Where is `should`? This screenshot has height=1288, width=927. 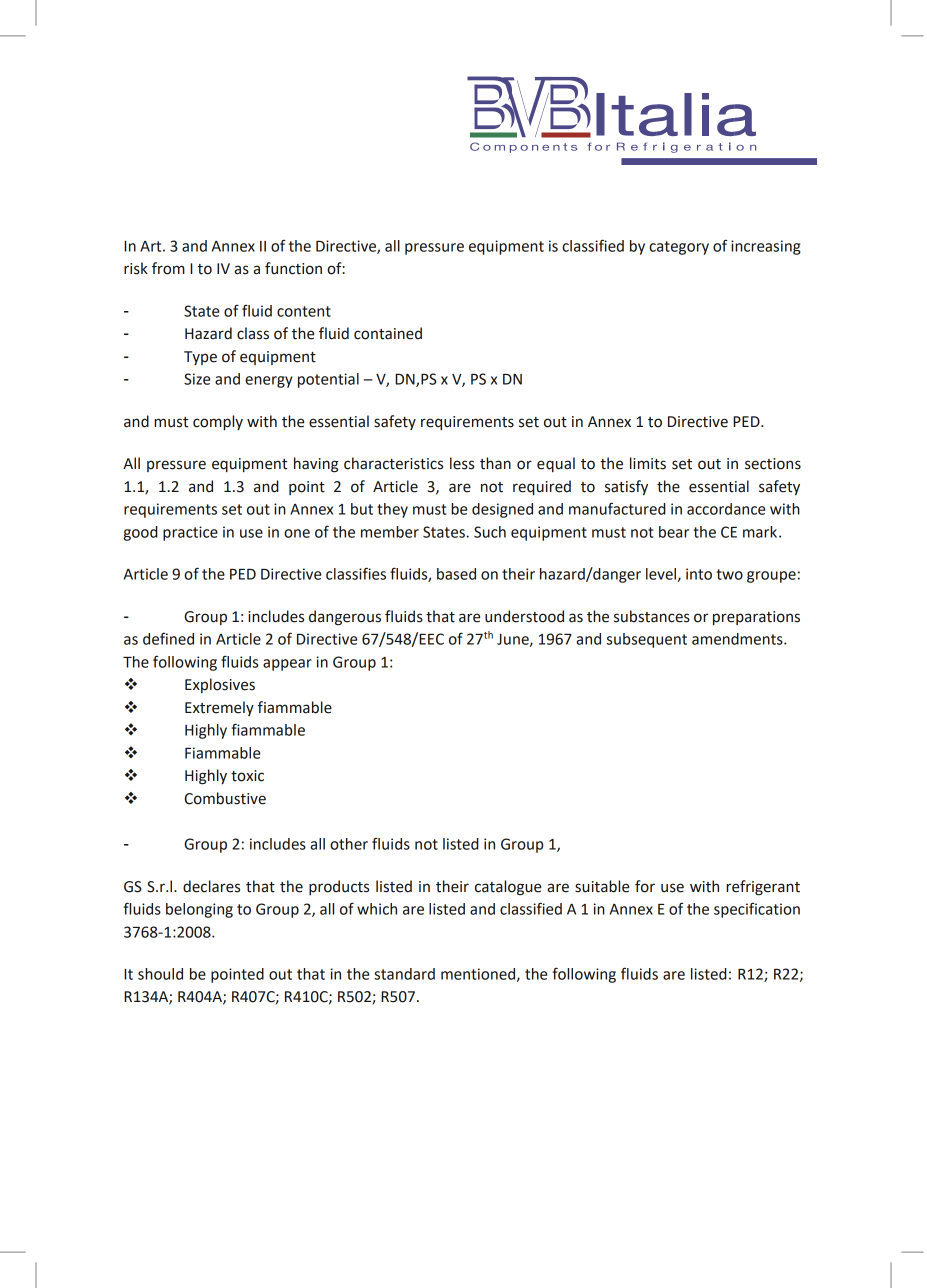 should is located at coordinates (160, 974).
